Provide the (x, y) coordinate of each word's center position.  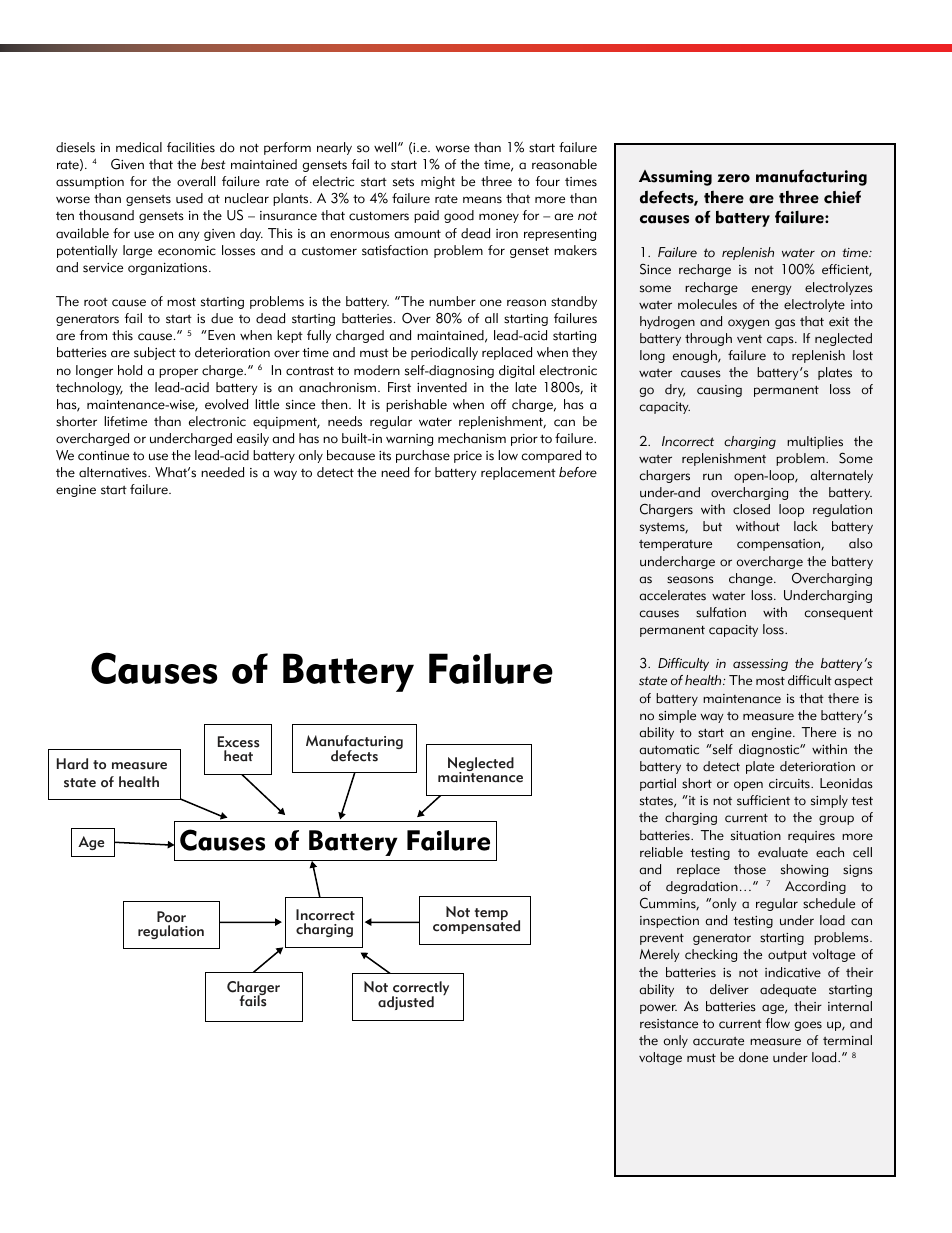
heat (238, 756)
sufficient (763, 800)
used (189, 198)
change (752, 579)
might (438, 182)
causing (719, 391)
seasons (690, 580)
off (498, 404)
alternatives (114, 472)
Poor (171, 917)
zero (733, 178)
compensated (476, 926)
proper (178, 373)
